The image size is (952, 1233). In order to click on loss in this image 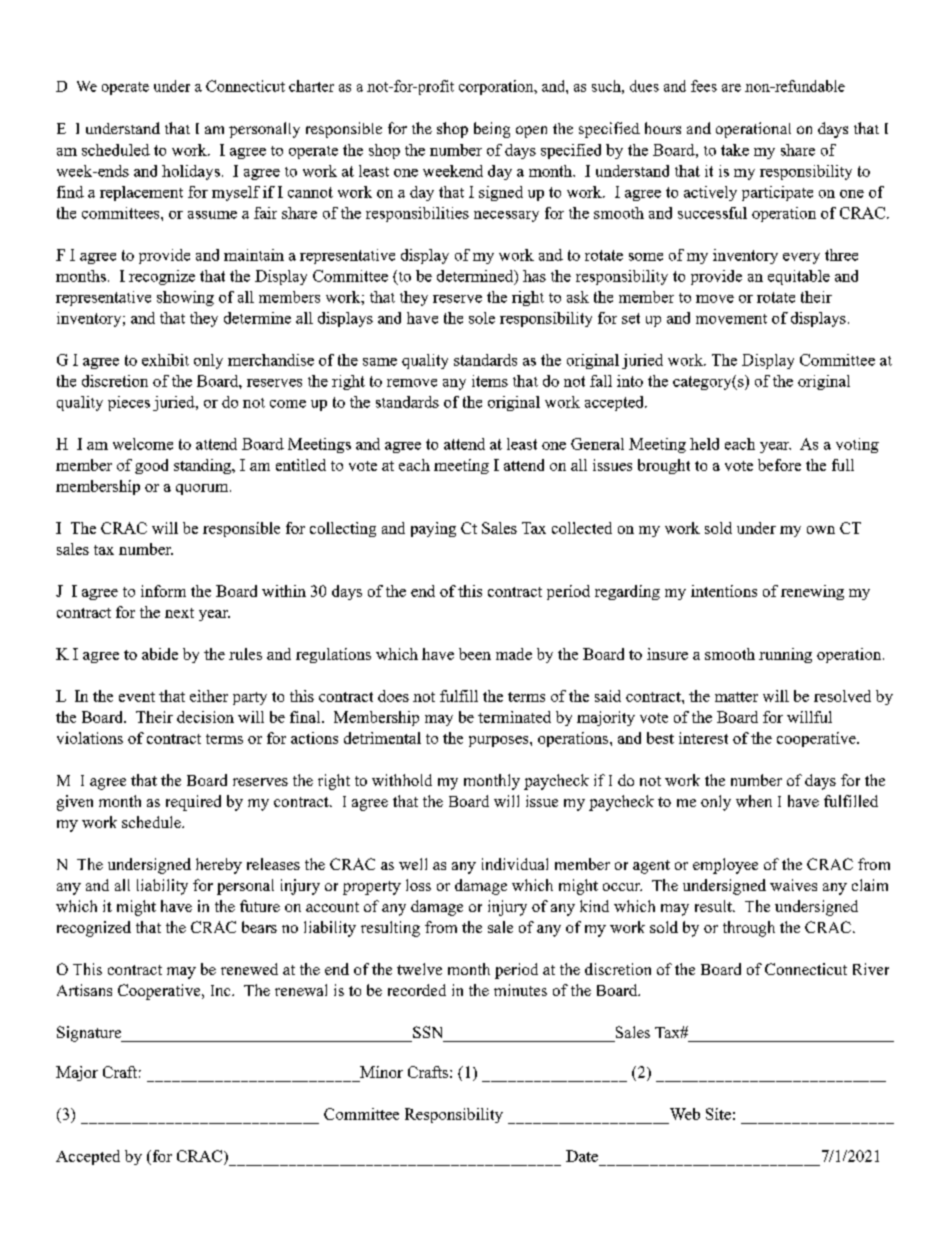, I will do `click(418, 885)`.
